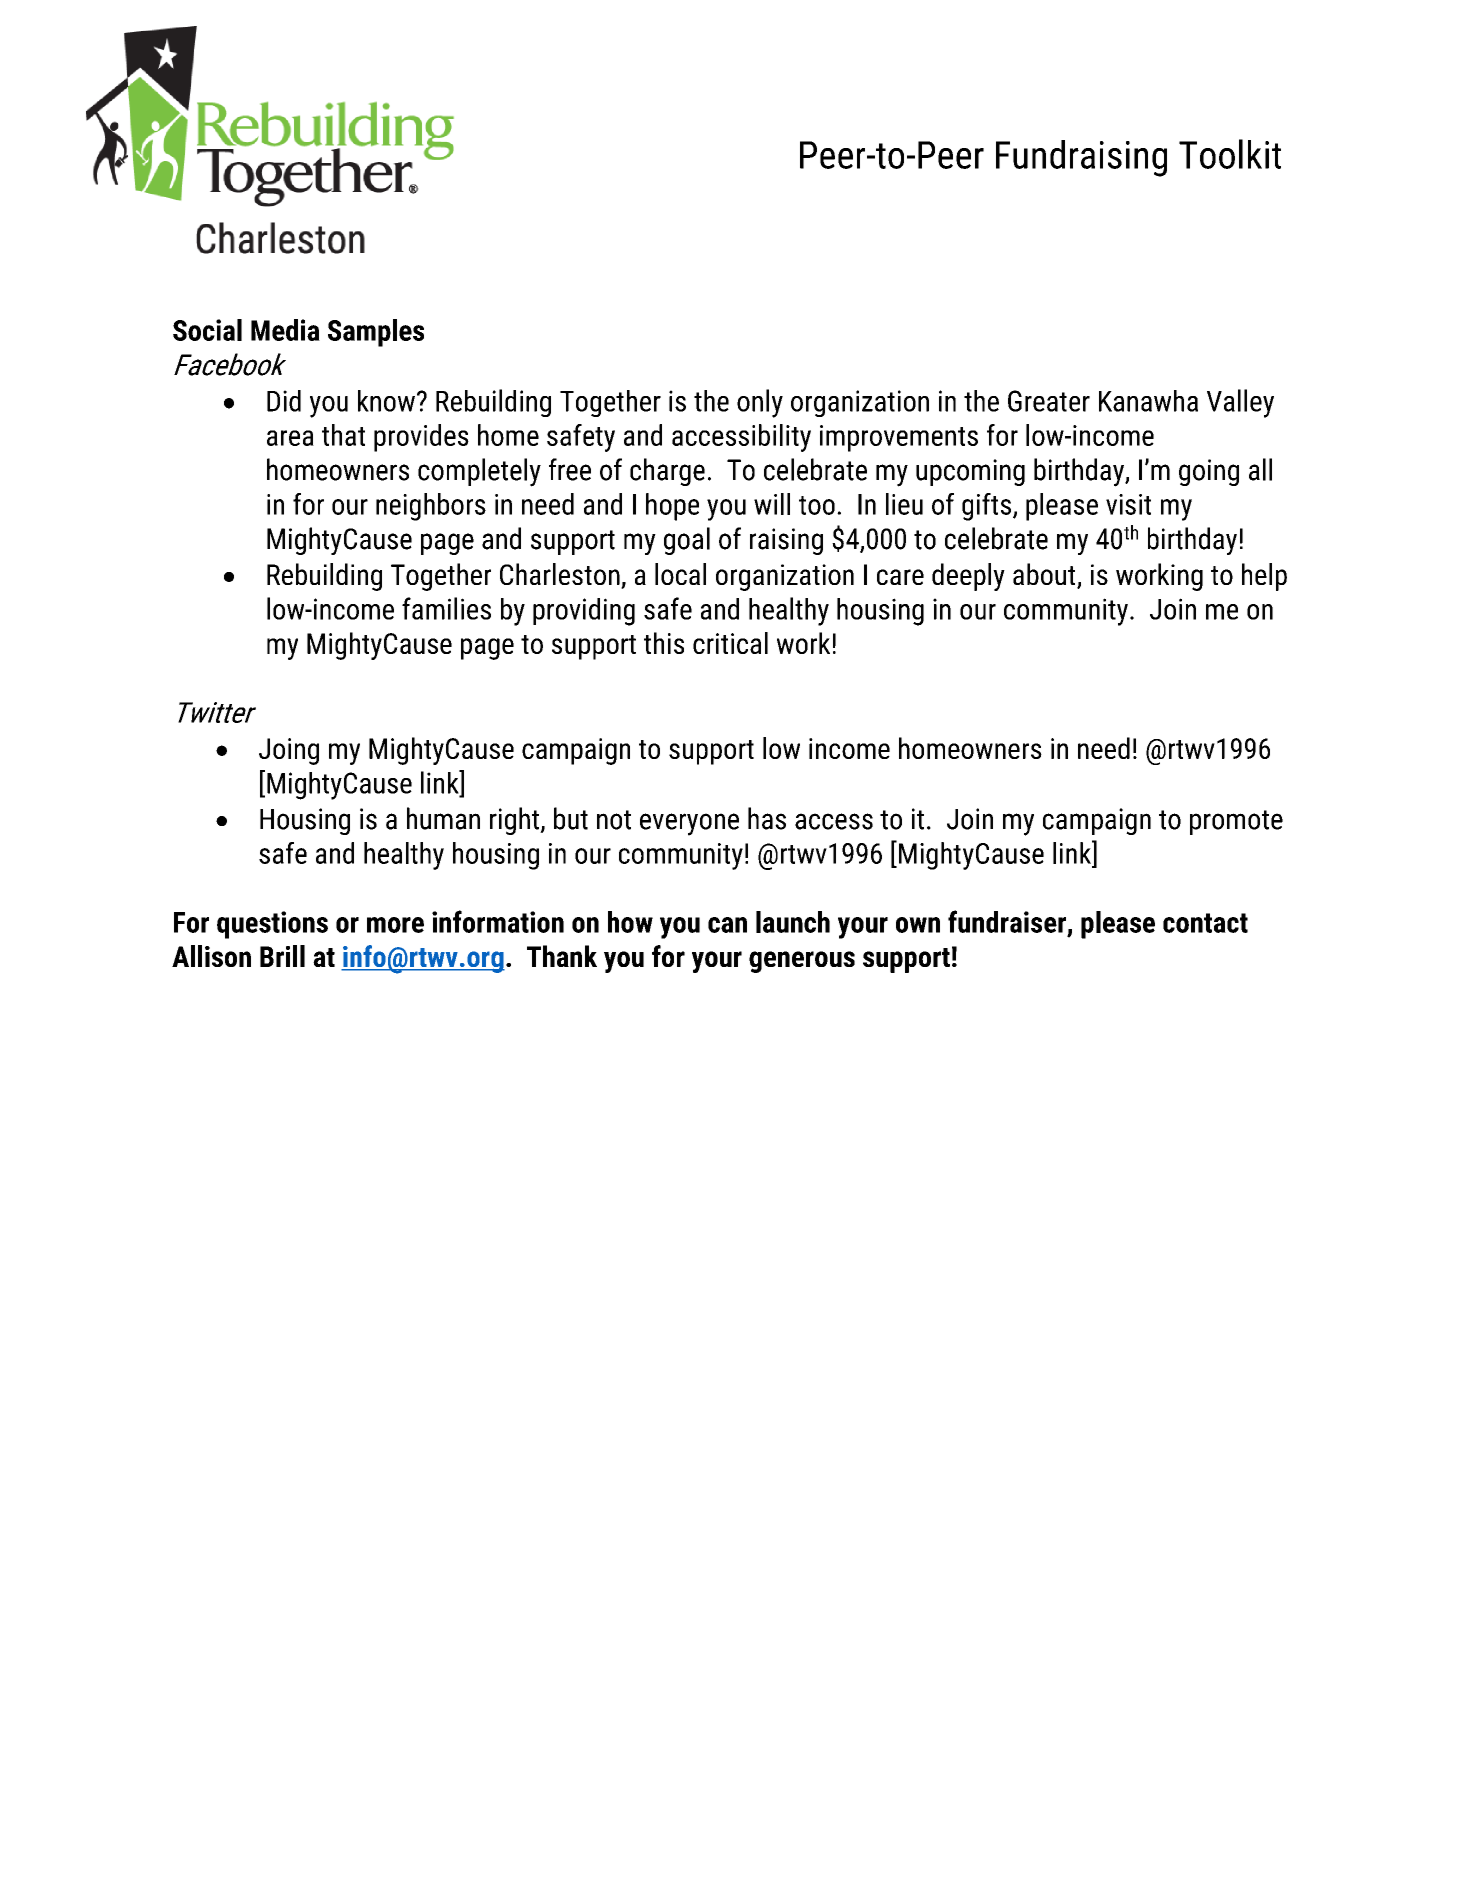 The image size is (1463, 1894). I want to click on about, so click(1045, 575).
